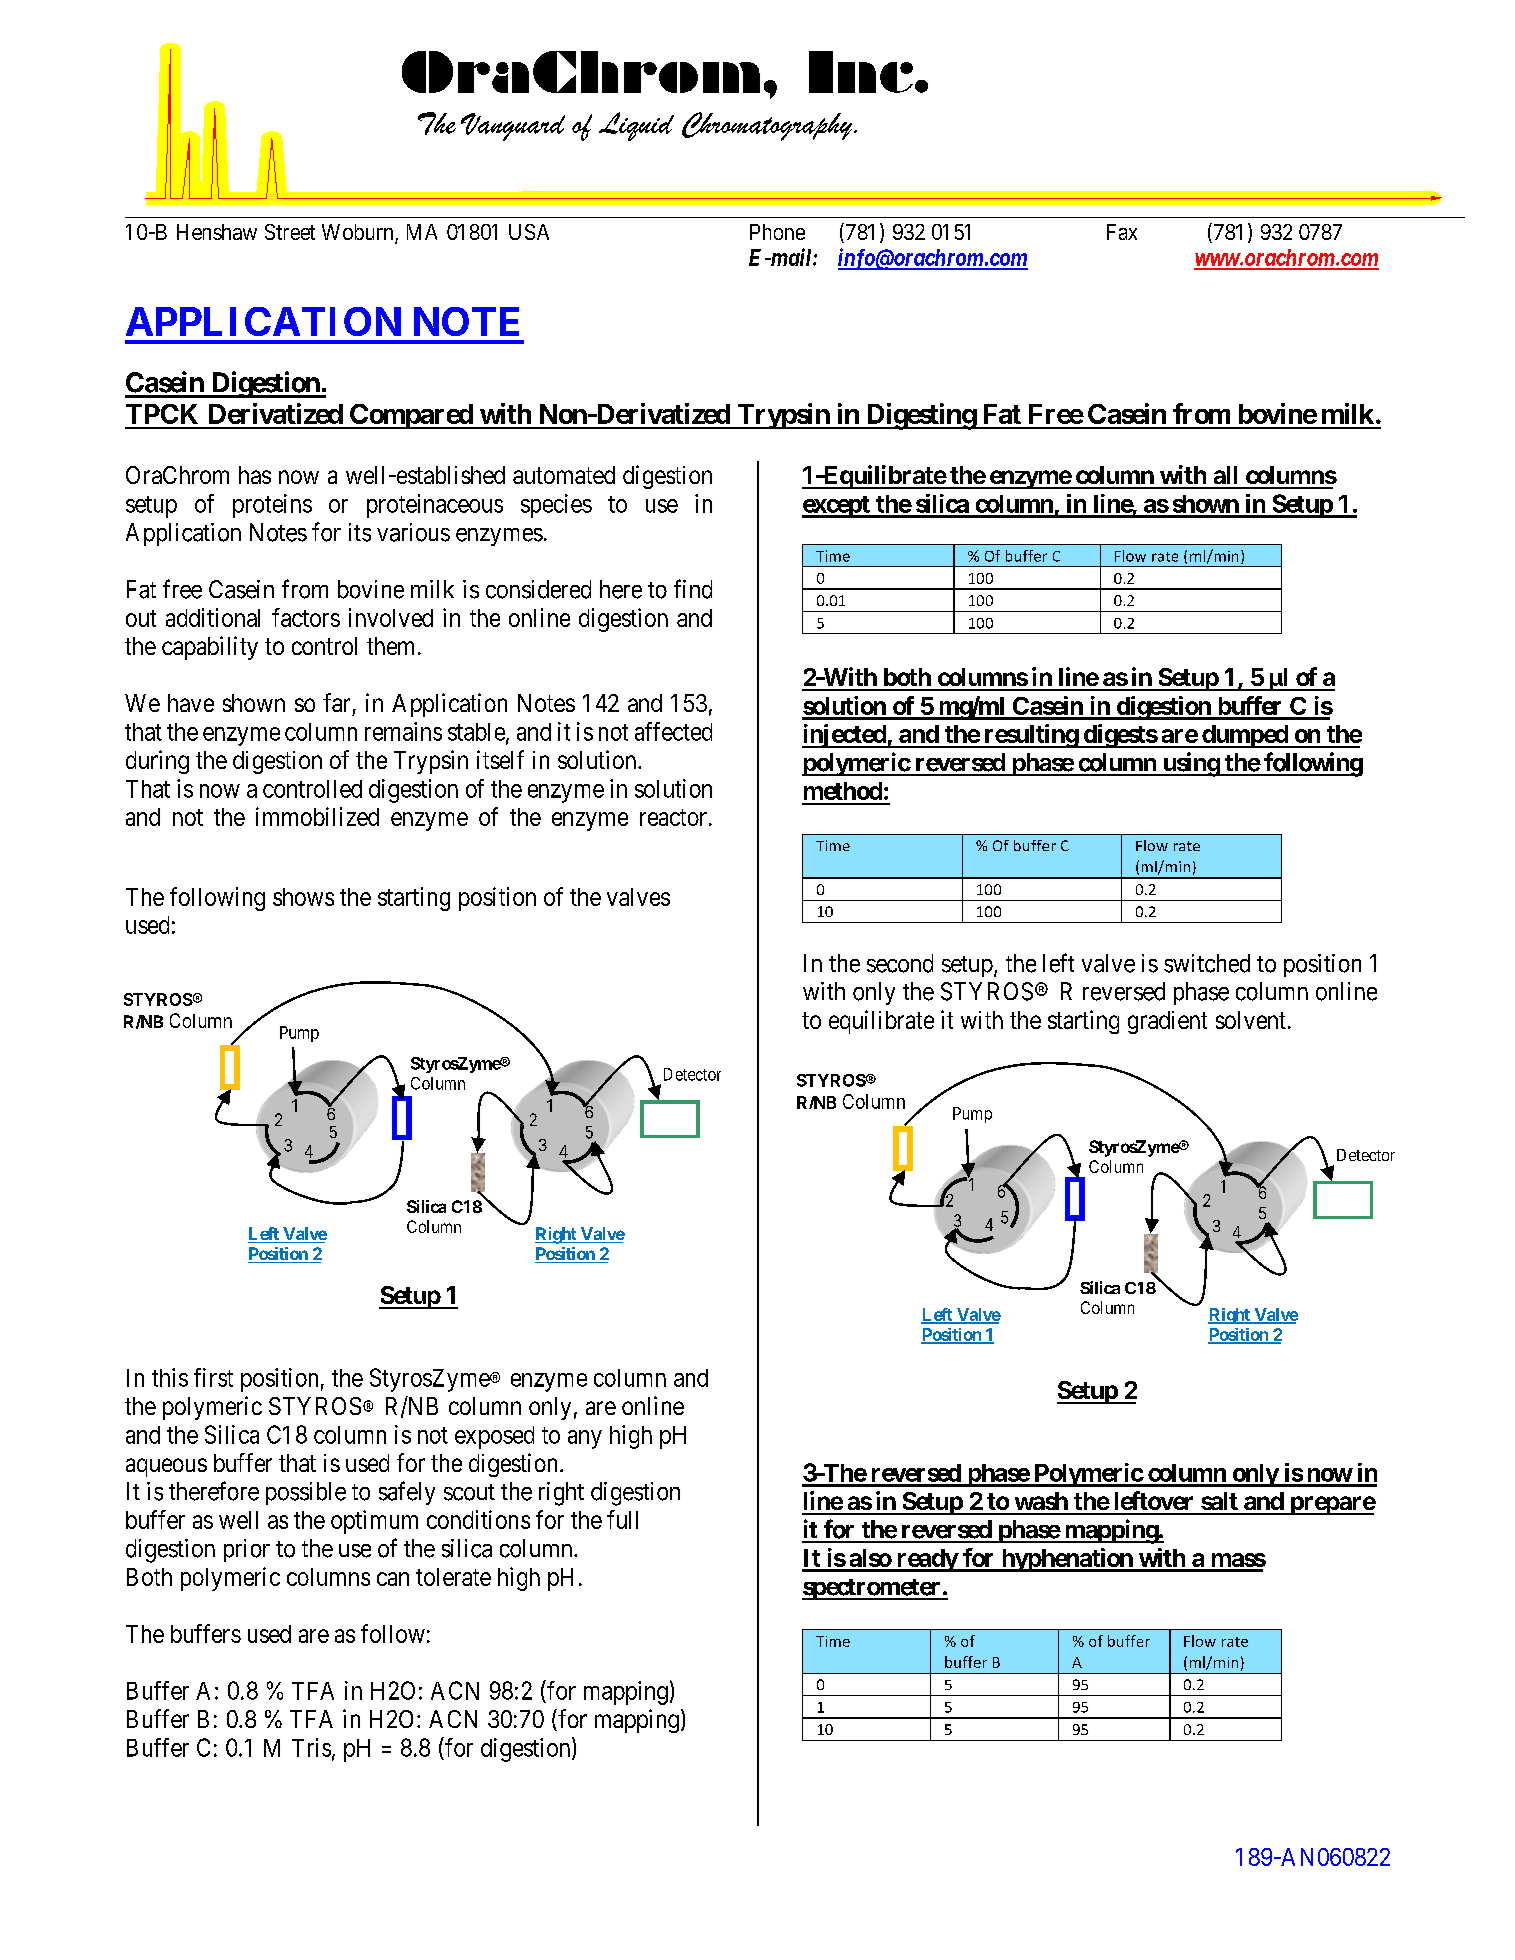  I want to click on hyphenation, so click(1066, 1560).
